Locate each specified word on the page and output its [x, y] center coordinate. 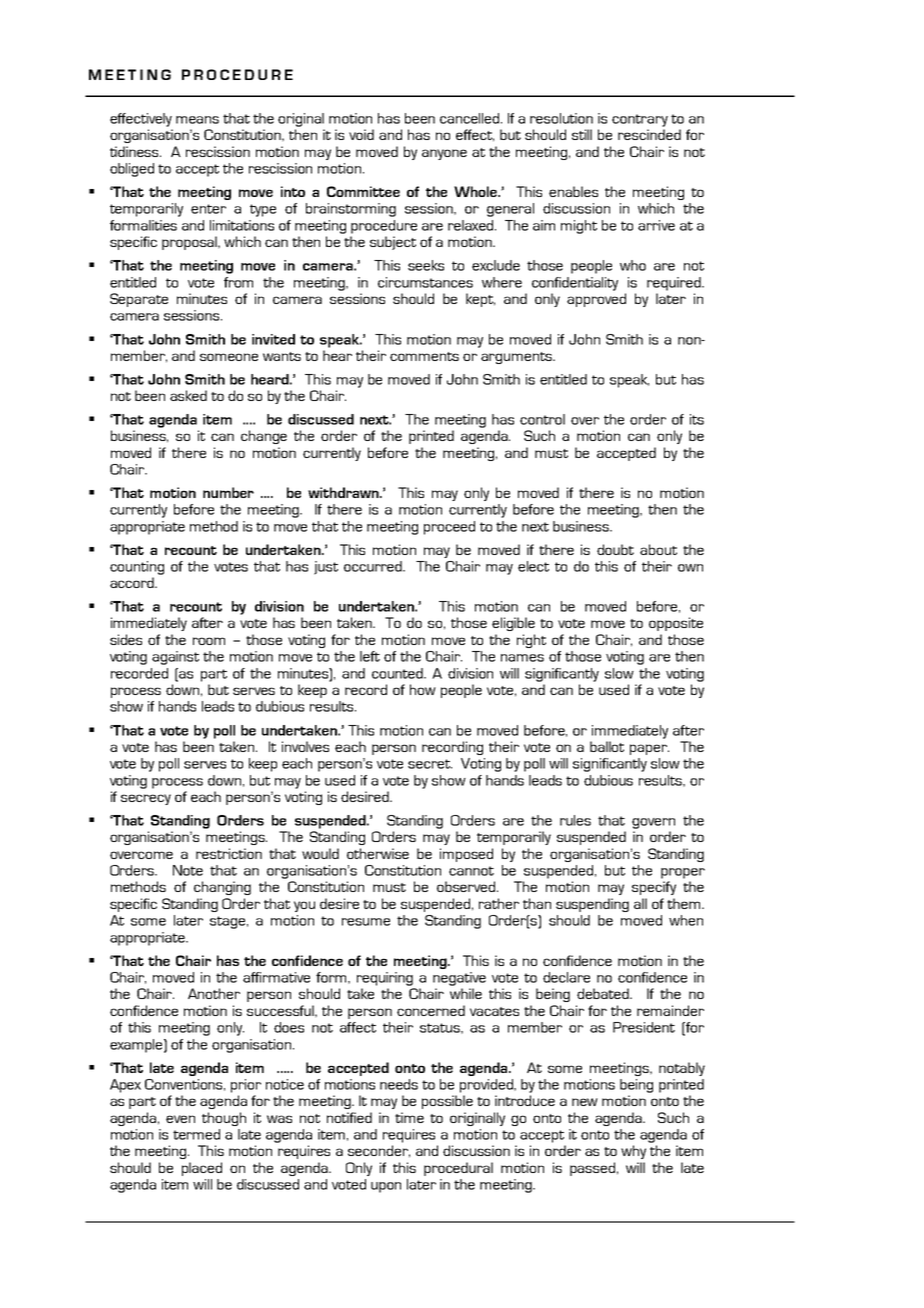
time [409, 1117]
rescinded [649, 134]
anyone [444, 154]
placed [202, 1169]
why [633, 1152]
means [197, 120]
